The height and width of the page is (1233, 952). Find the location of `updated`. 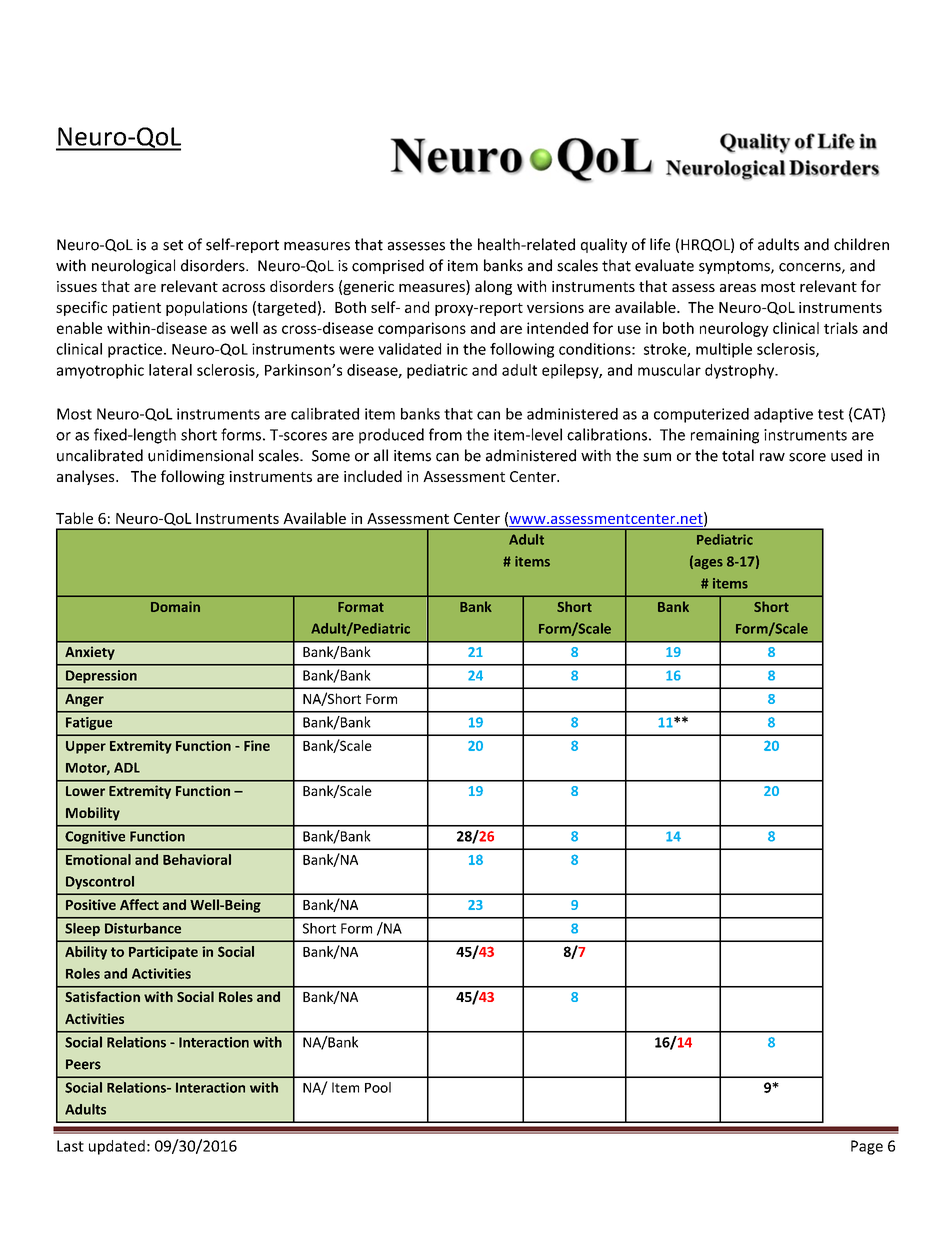

updated is located at coordinates (117, 1147).
